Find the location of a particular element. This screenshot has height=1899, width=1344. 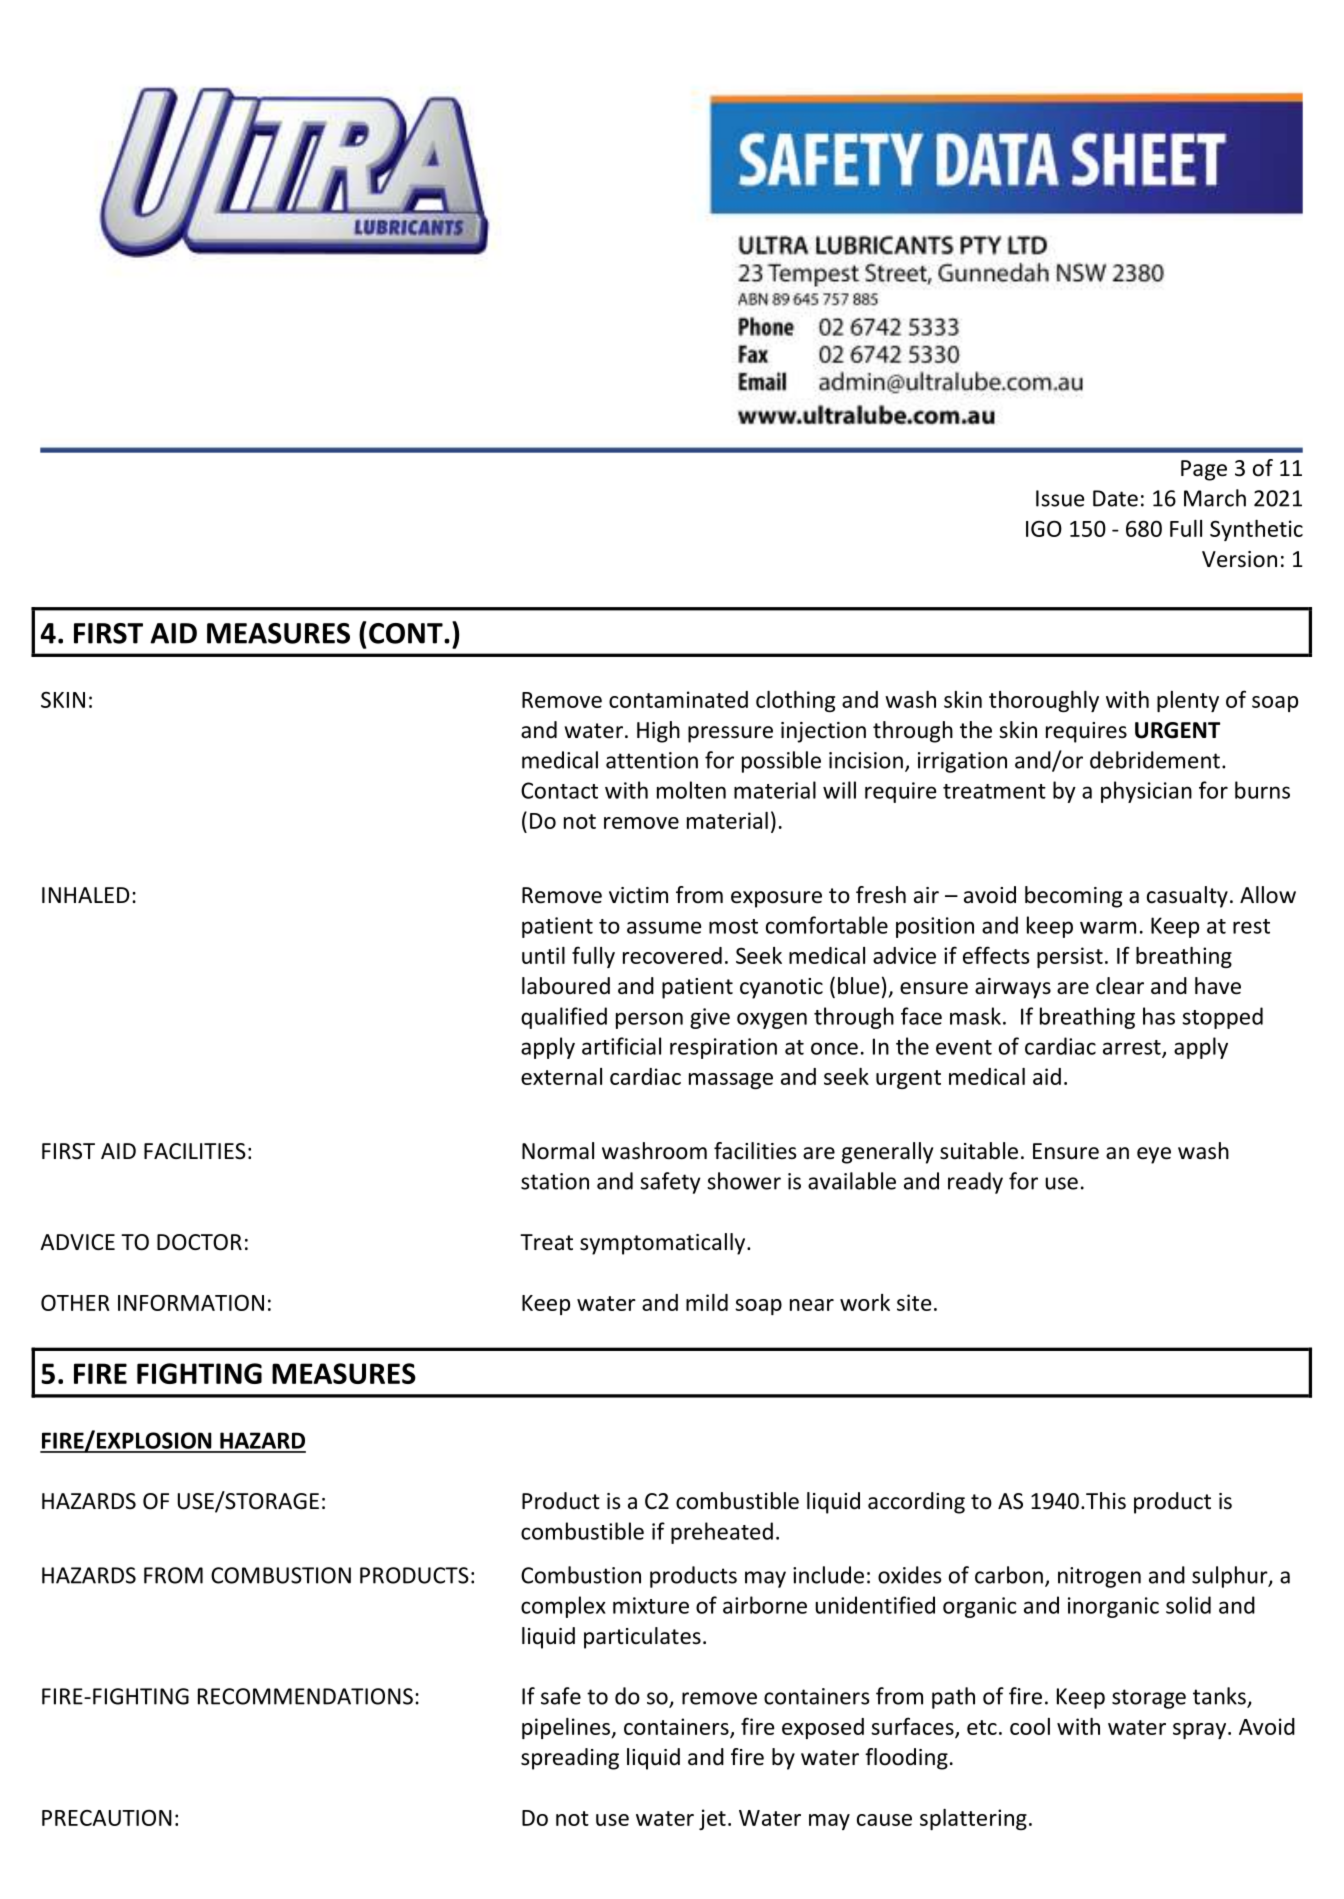

PRECAUTION is located at coordinates (107, 1818).
